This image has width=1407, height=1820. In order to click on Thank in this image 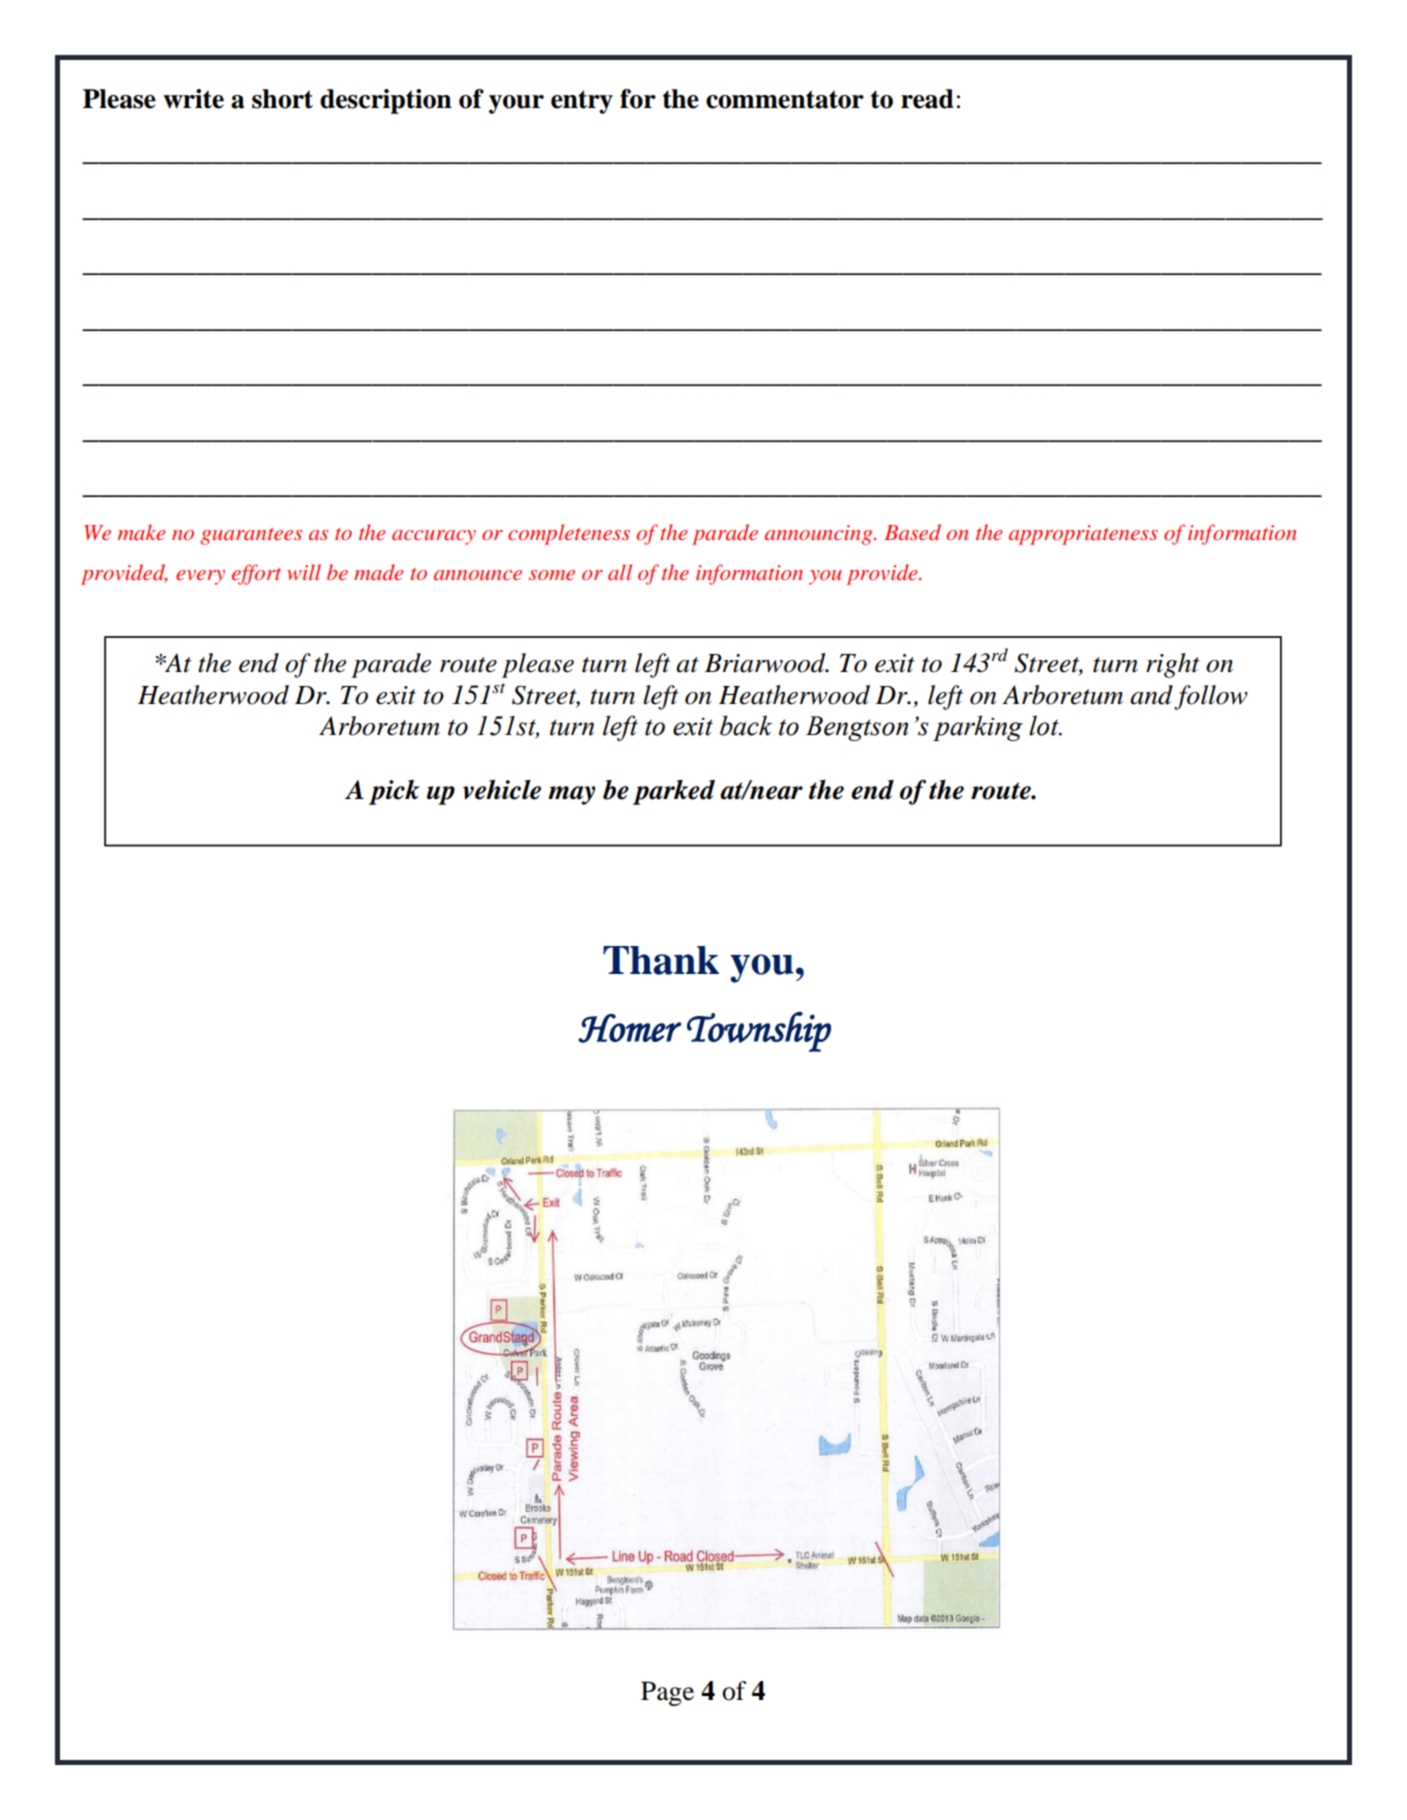, I will do `click(661, 960)`.
